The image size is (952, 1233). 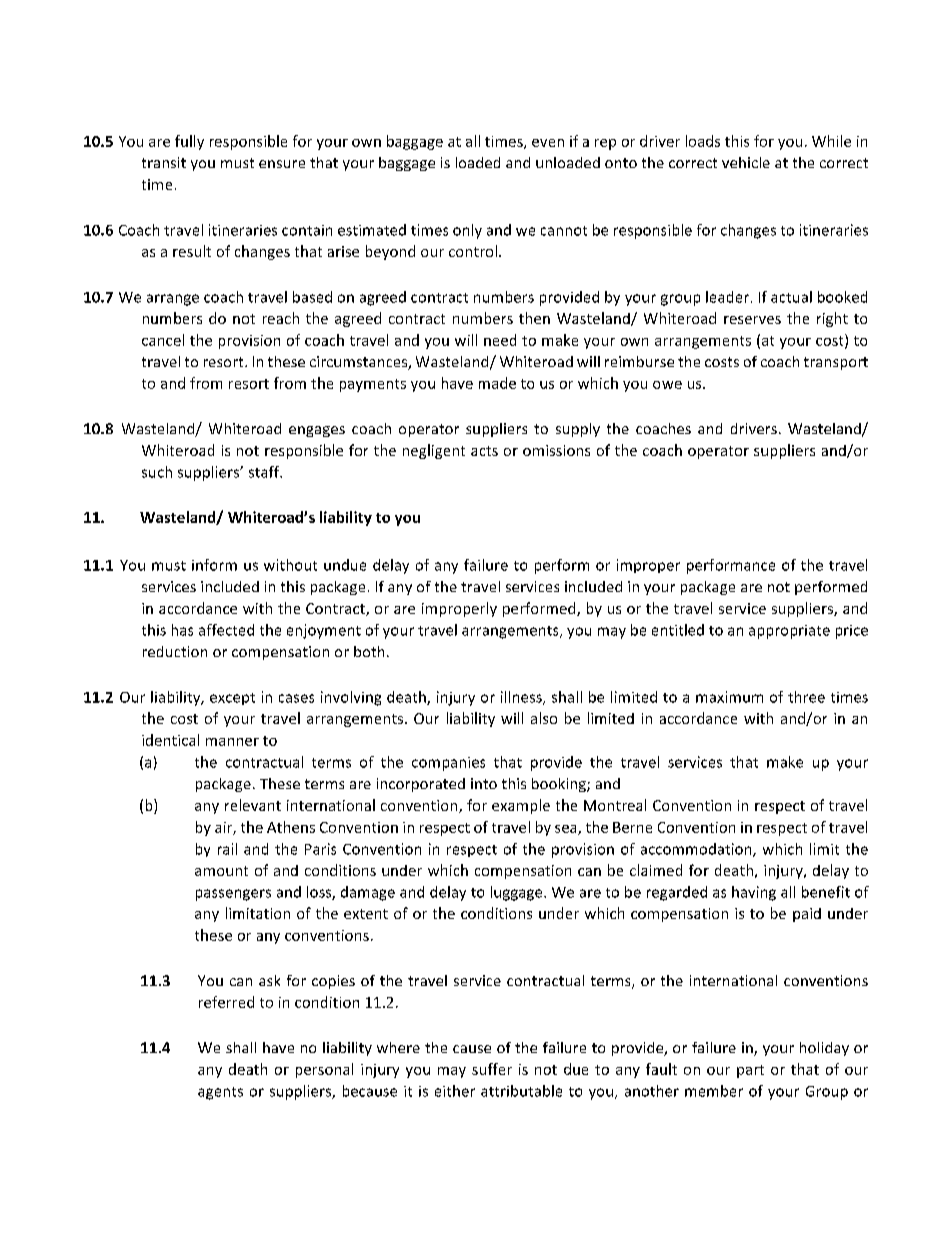 I want to click on illness, so click(x=522, y=698).
